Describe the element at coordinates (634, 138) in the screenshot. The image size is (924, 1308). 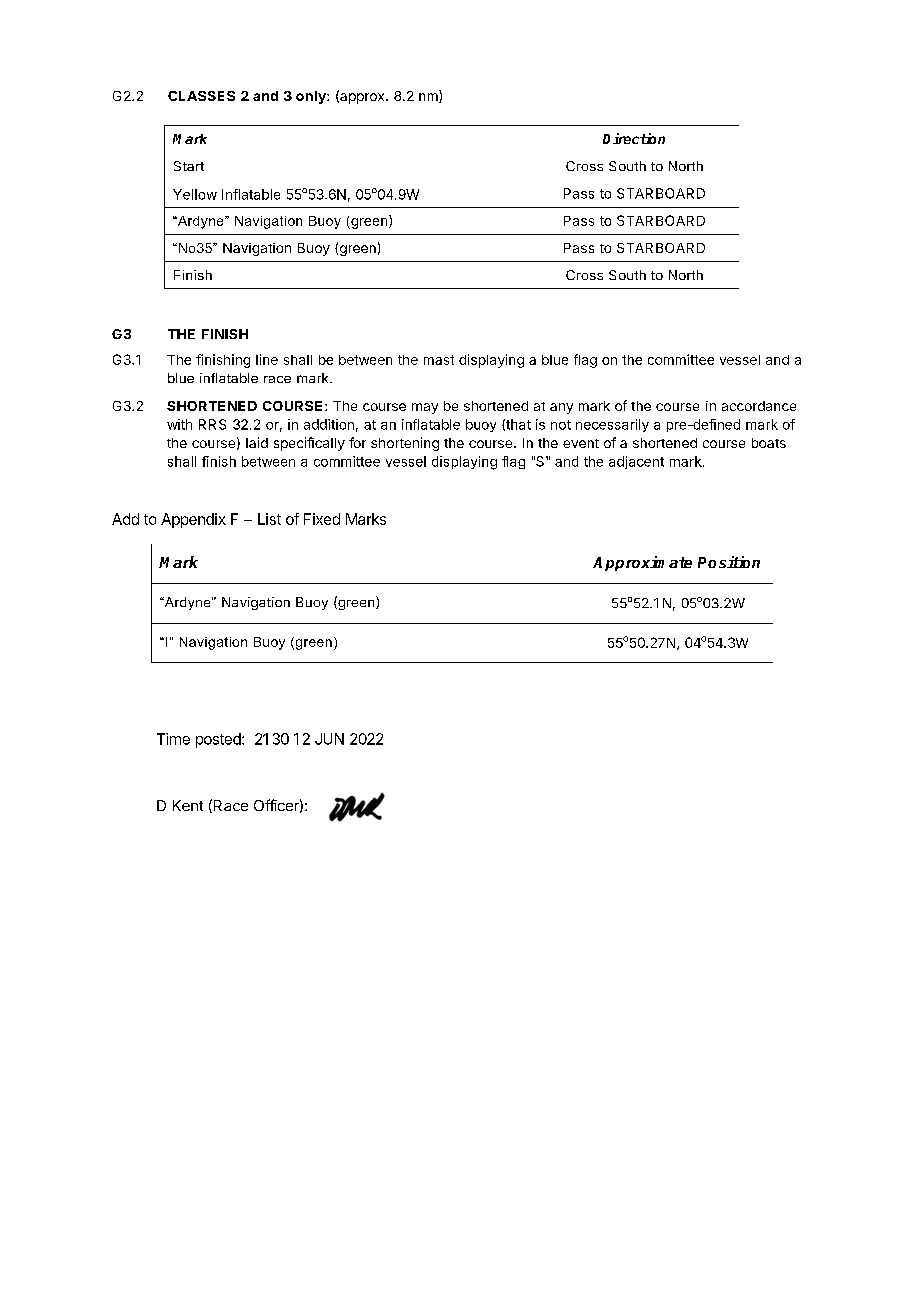
I see `Direction` at that location.
